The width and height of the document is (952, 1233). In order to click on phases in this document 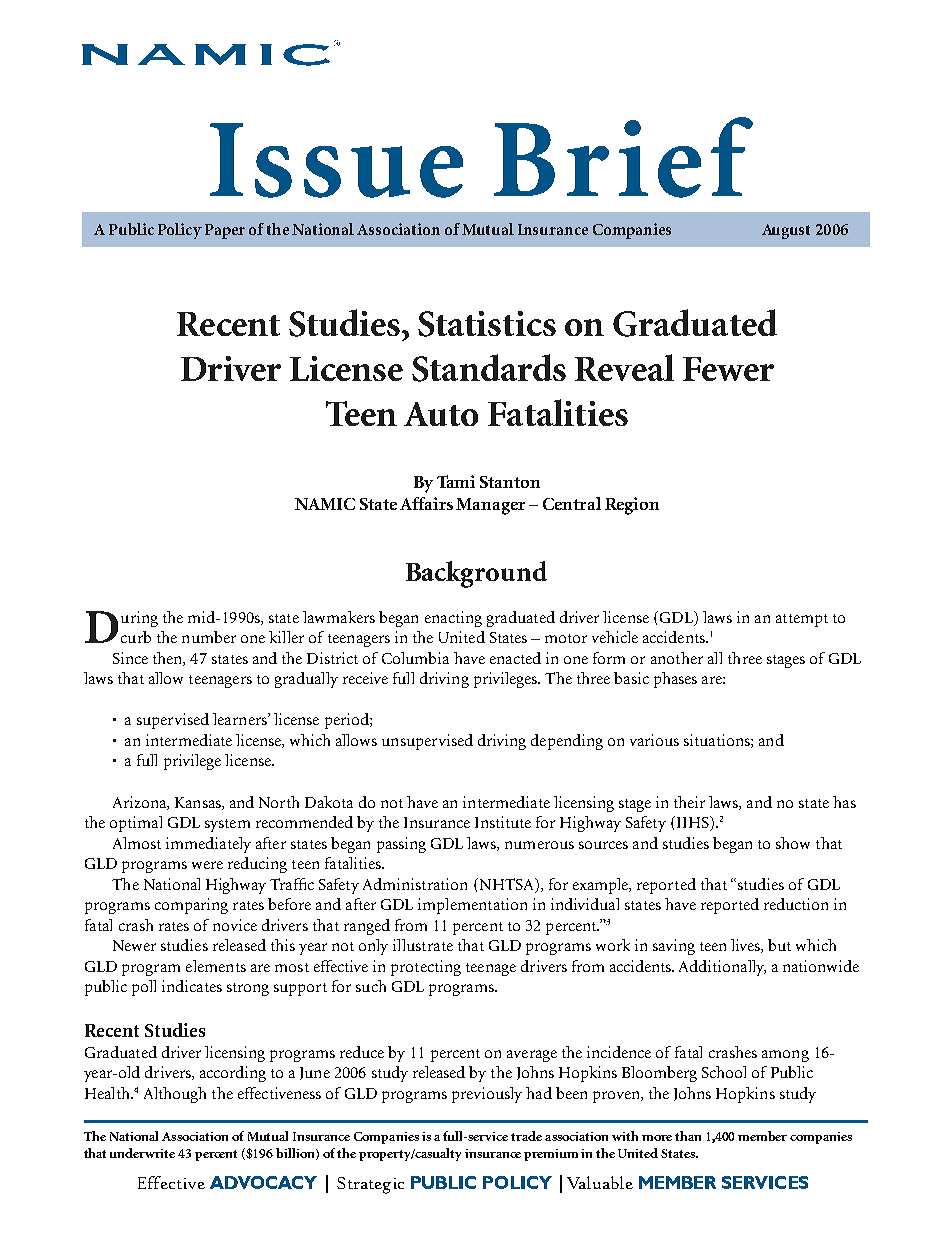, I will do `click(675, 680)`.
